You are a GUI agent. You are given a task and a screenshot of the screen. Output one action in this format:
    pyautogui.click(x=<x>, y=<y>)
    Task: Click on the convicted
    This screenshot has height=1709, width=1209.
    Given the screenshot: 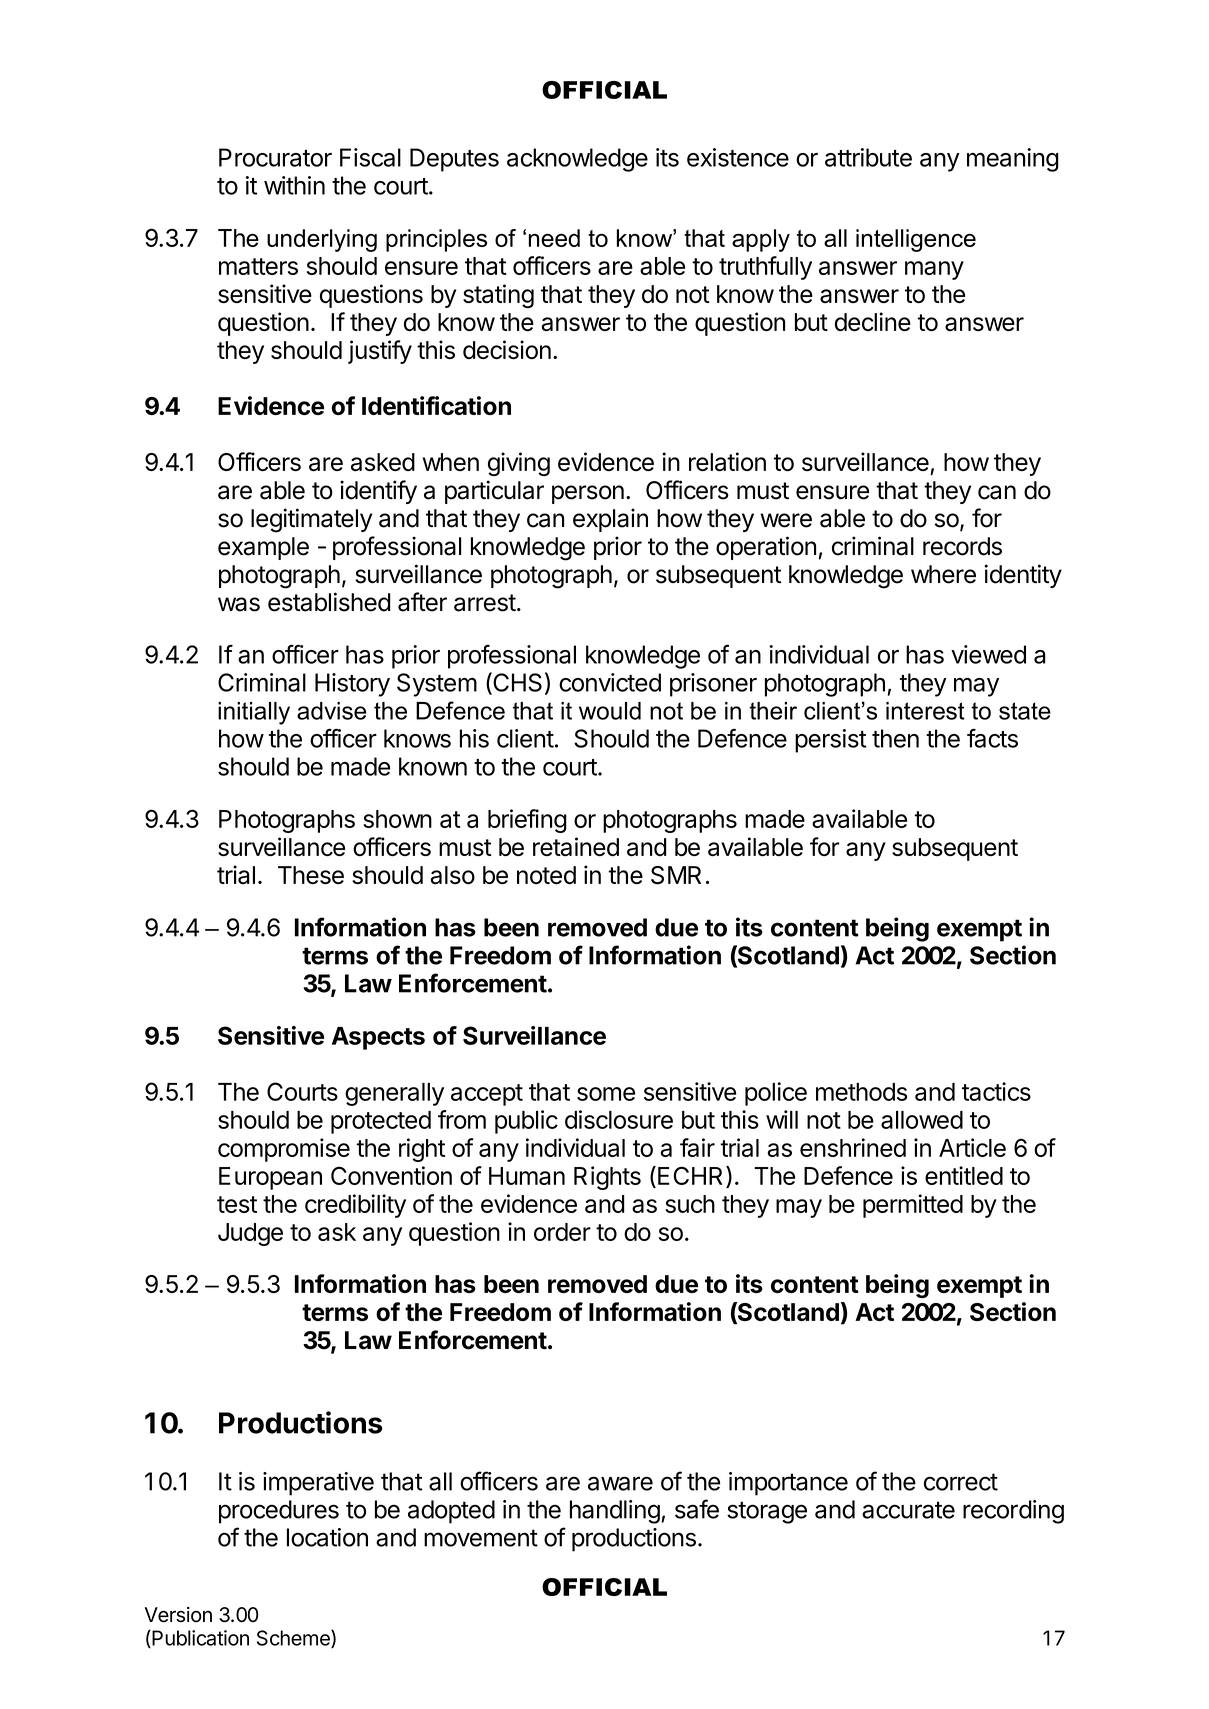 What is the action you would take?
    pyautogui.click(x=610, y=682)
